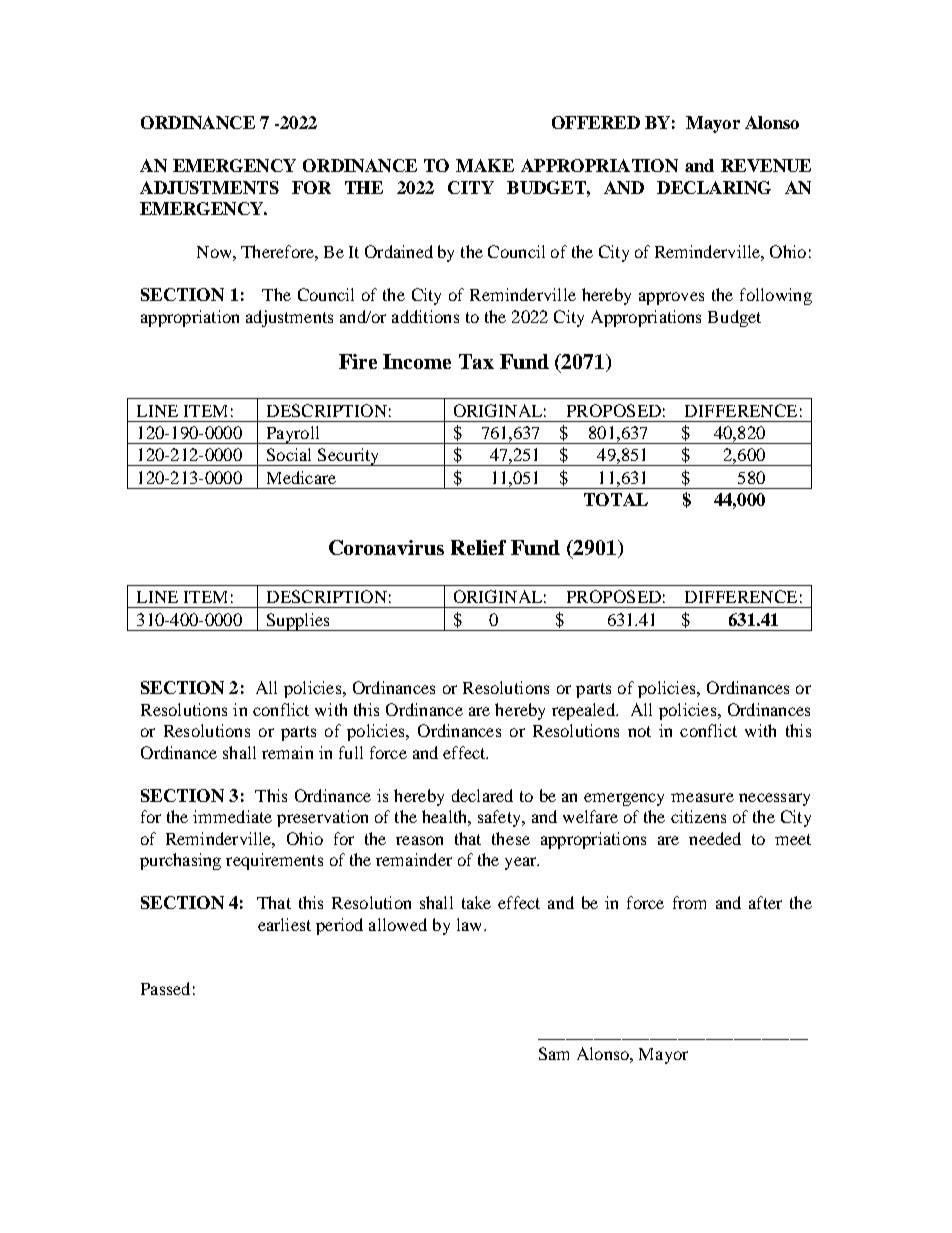 The image size is (952, 1233). What do you see at coordinates (702, 797) in the document?
I see `measure` at bounding box center [702, 797].
